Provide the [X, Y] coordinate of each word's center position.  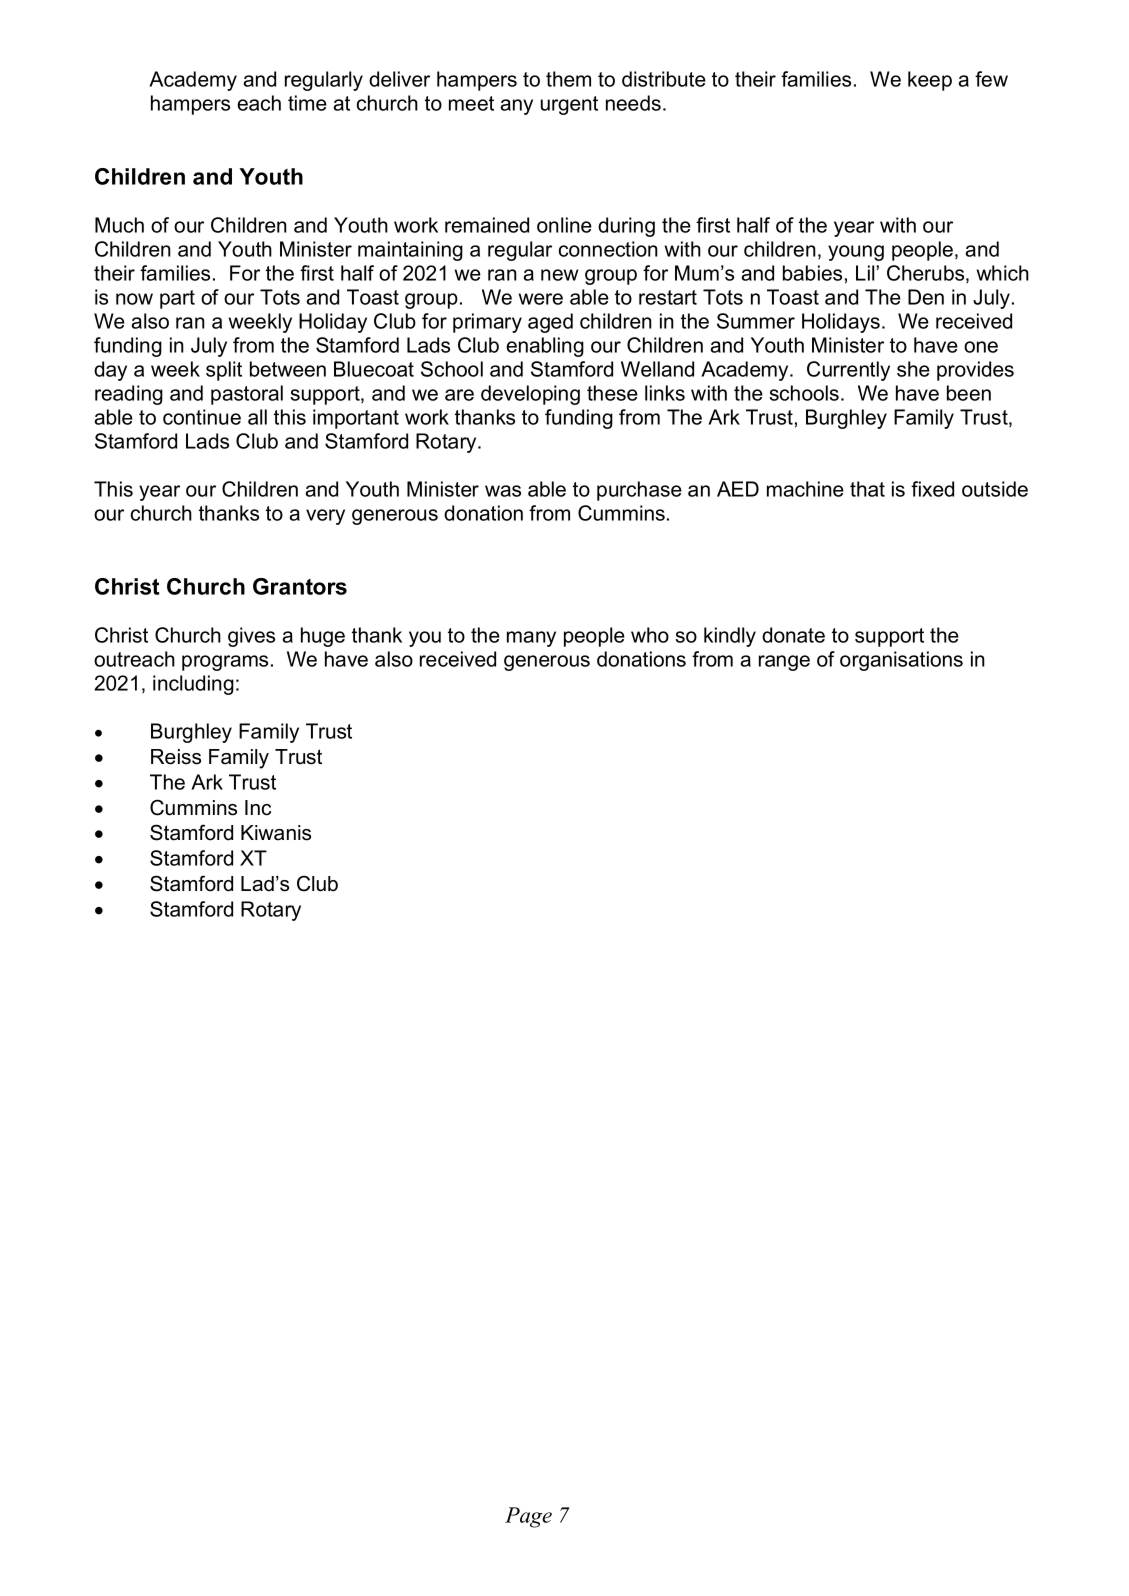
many [531, 639]
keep [930, 81]
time [307, 103]
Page [528, 1517]
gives [251, 637]
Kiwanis [276, 833]
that [867, 489]
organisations [901, 661]
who [650, 635]
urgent [569, 105]
